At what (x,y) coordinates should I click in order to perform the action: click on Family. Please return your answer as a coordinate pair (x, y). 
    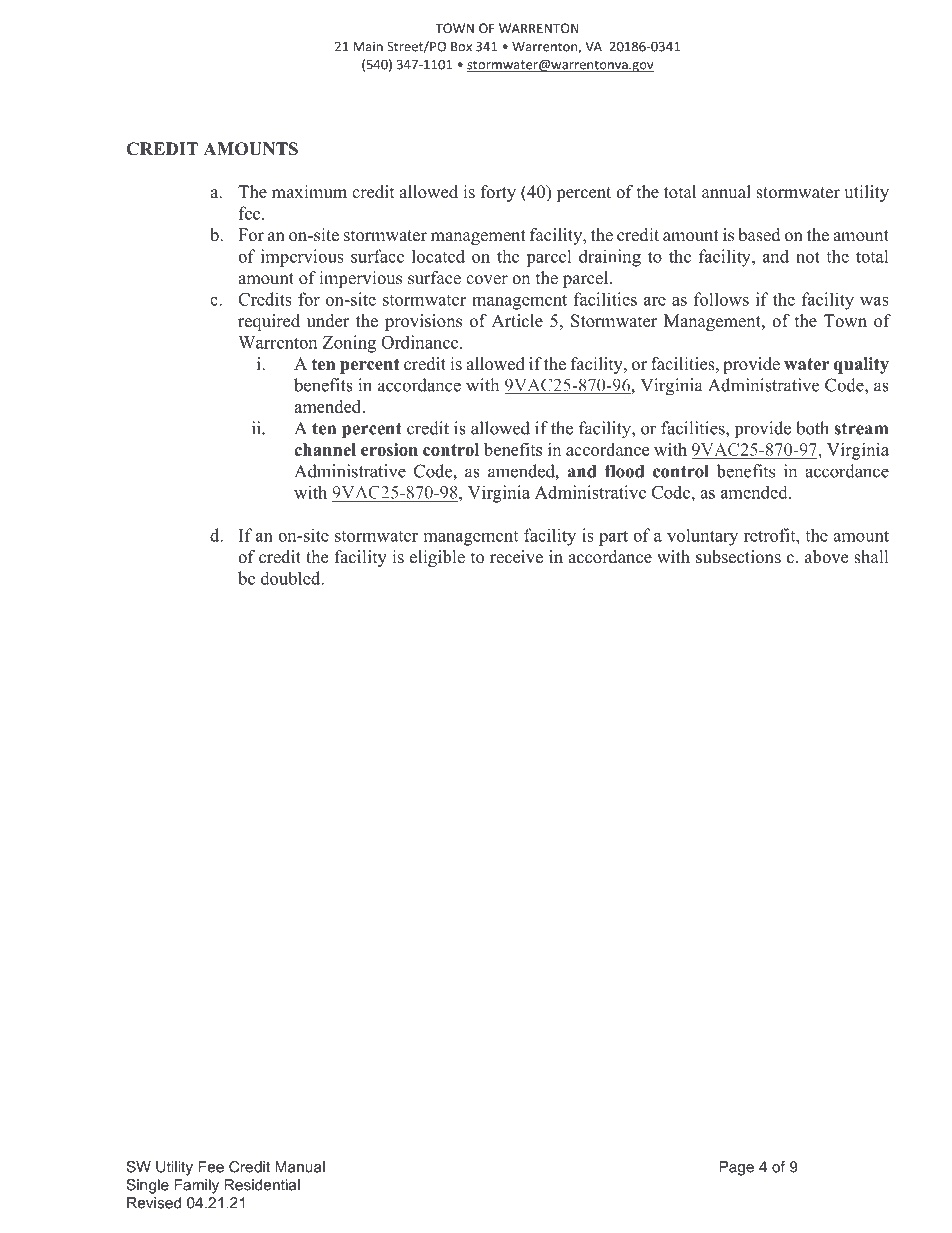
    Looking at the image, I should click on (196, 1186).
